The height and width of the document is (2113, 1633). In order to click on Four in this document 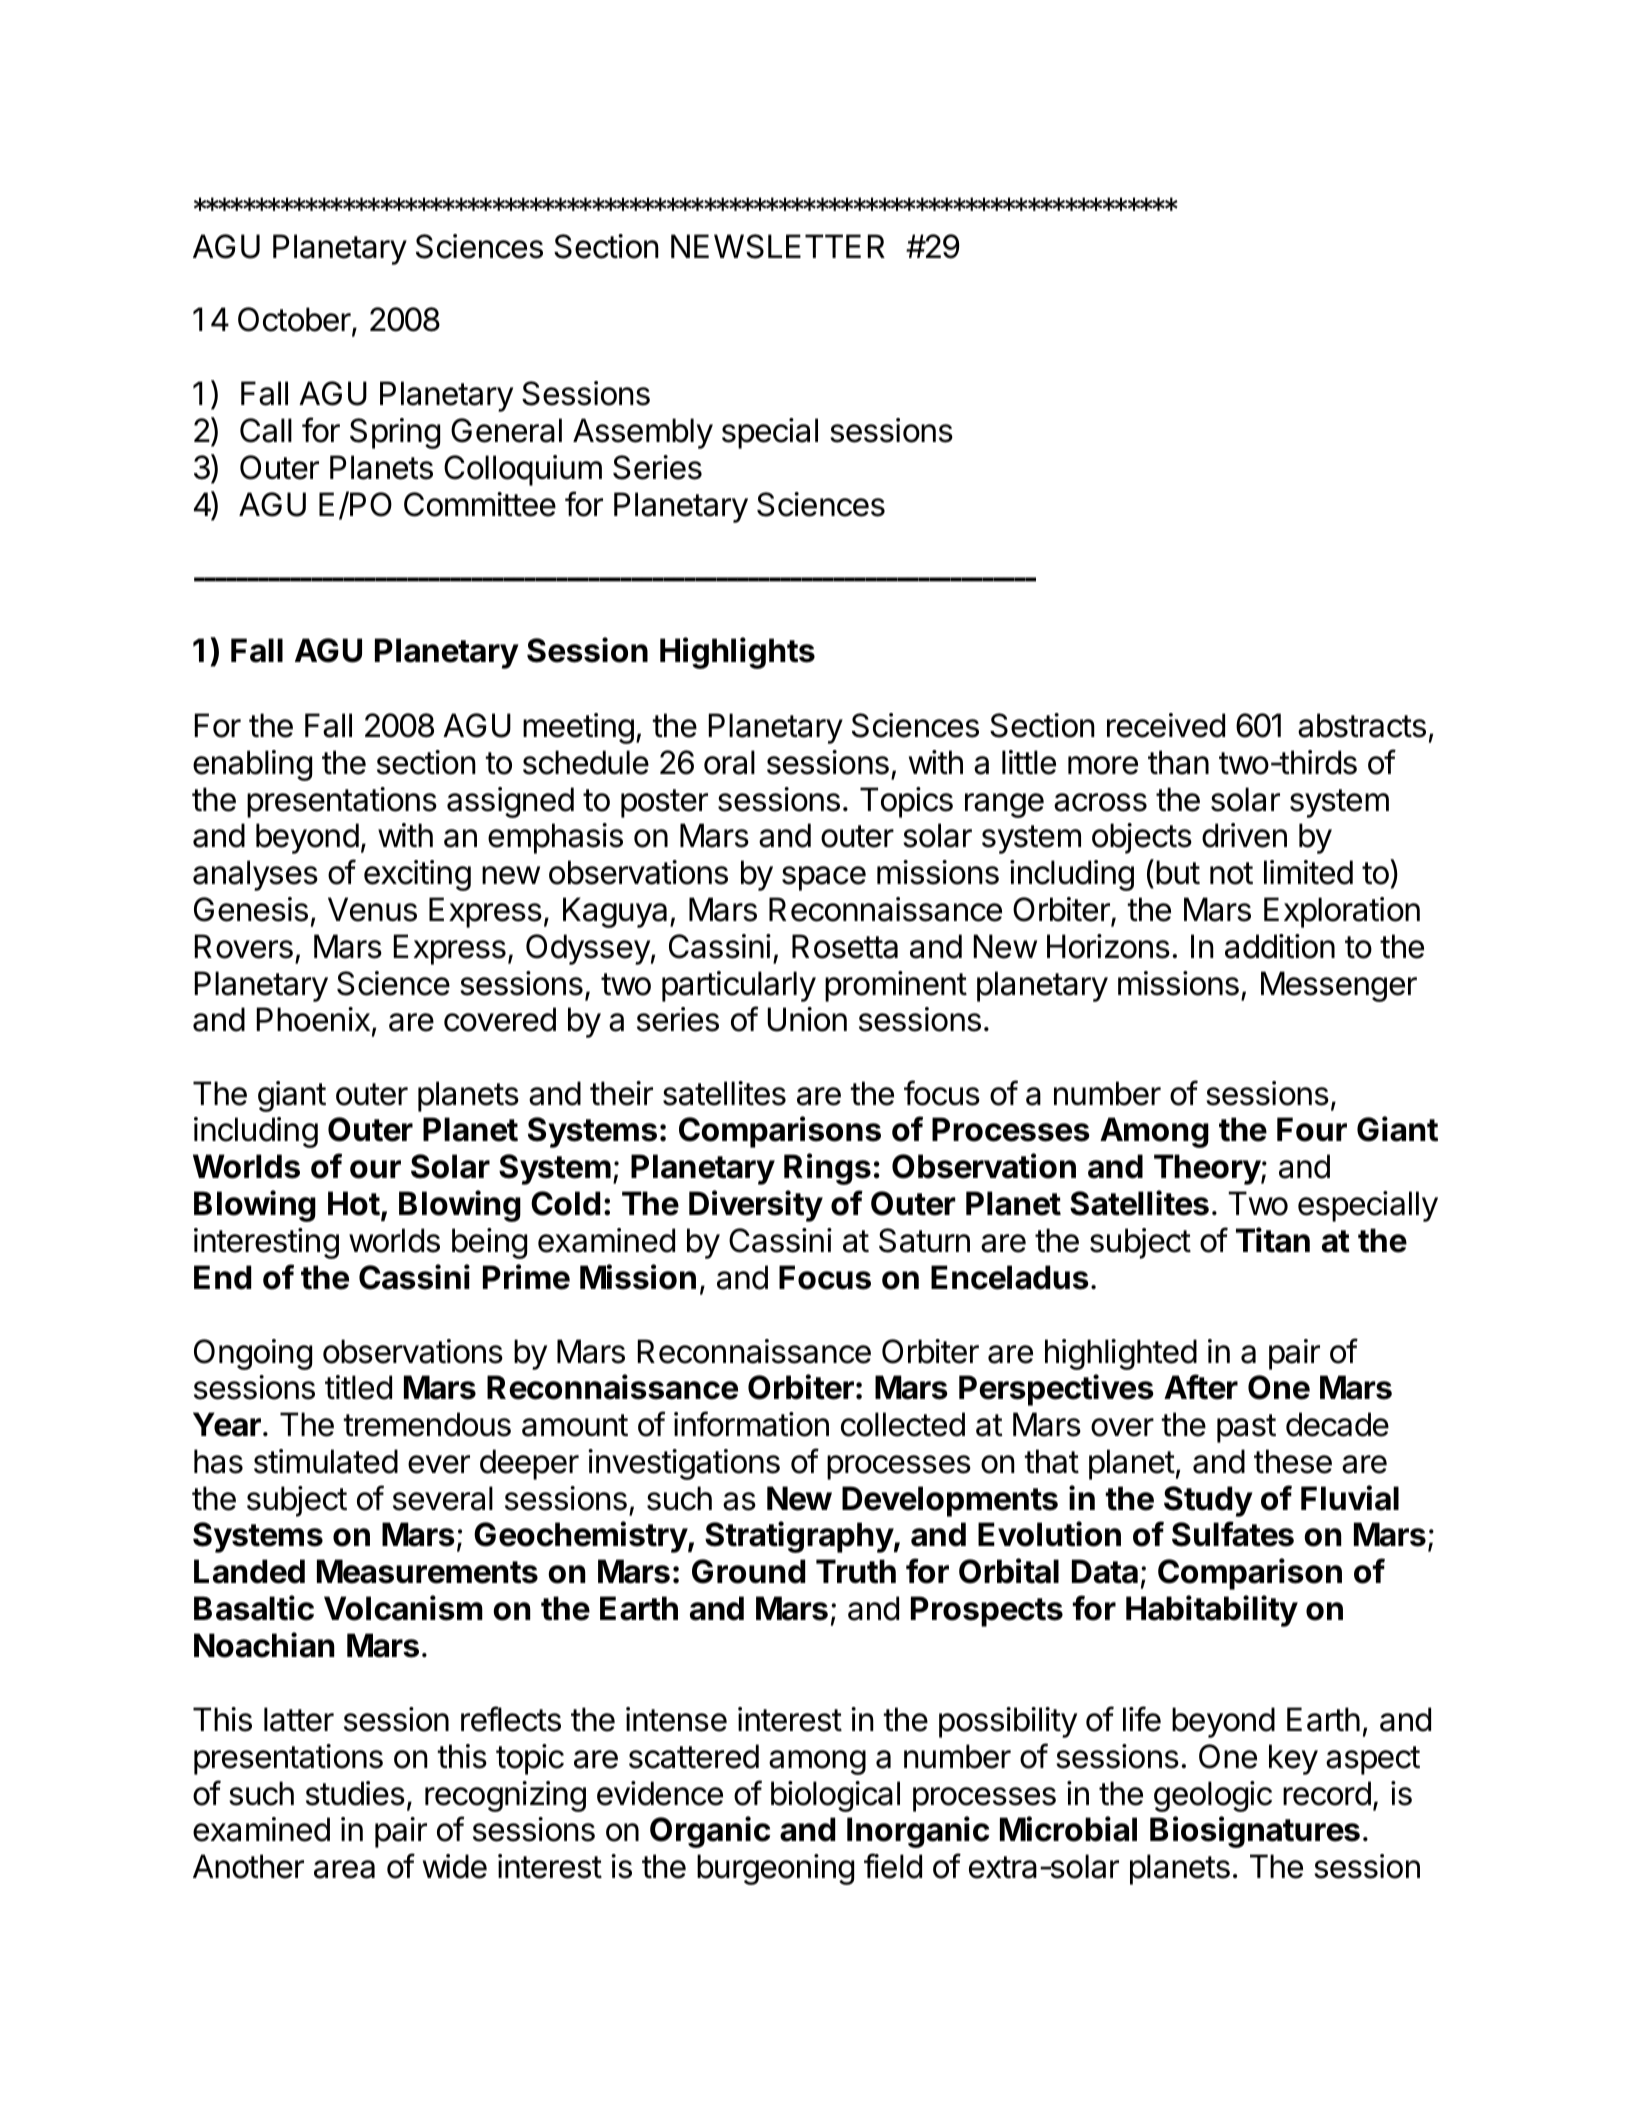, I will do `click(1312, 1129)`.
